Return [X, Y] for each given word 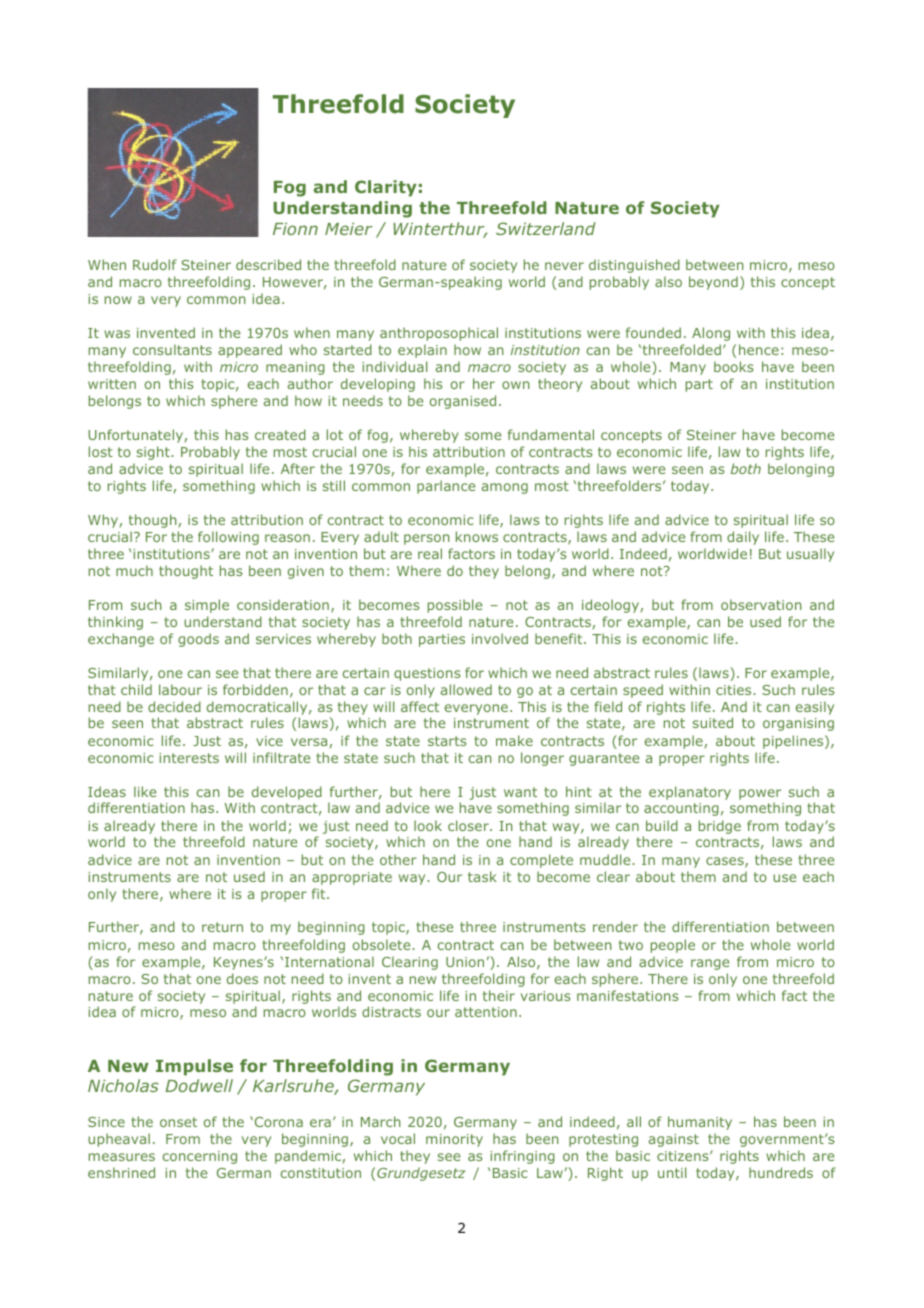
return [222, 927]
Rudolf [155, 264]
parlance [446, 487]
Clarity [386, 188]
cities [735, 690]
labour [180, 689]
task [482, 876]
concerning [200, 1157]
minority [454, 1140]
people [673, 946]
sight [154, 453]
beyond [713, 283]
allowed [466, 689]
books [734, 366]
